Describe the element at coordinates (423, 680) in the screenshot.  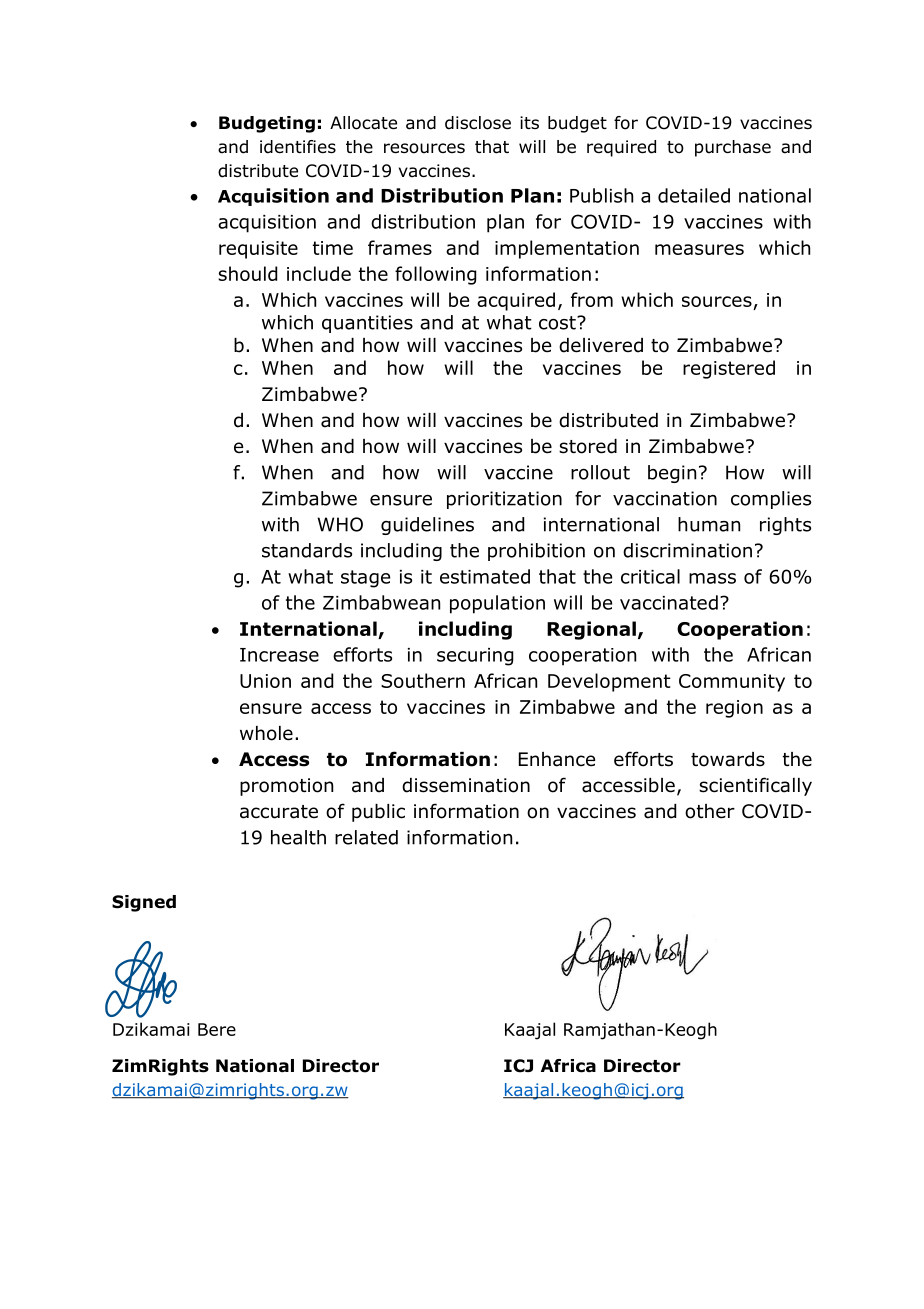
I see `Southern` at that location.
